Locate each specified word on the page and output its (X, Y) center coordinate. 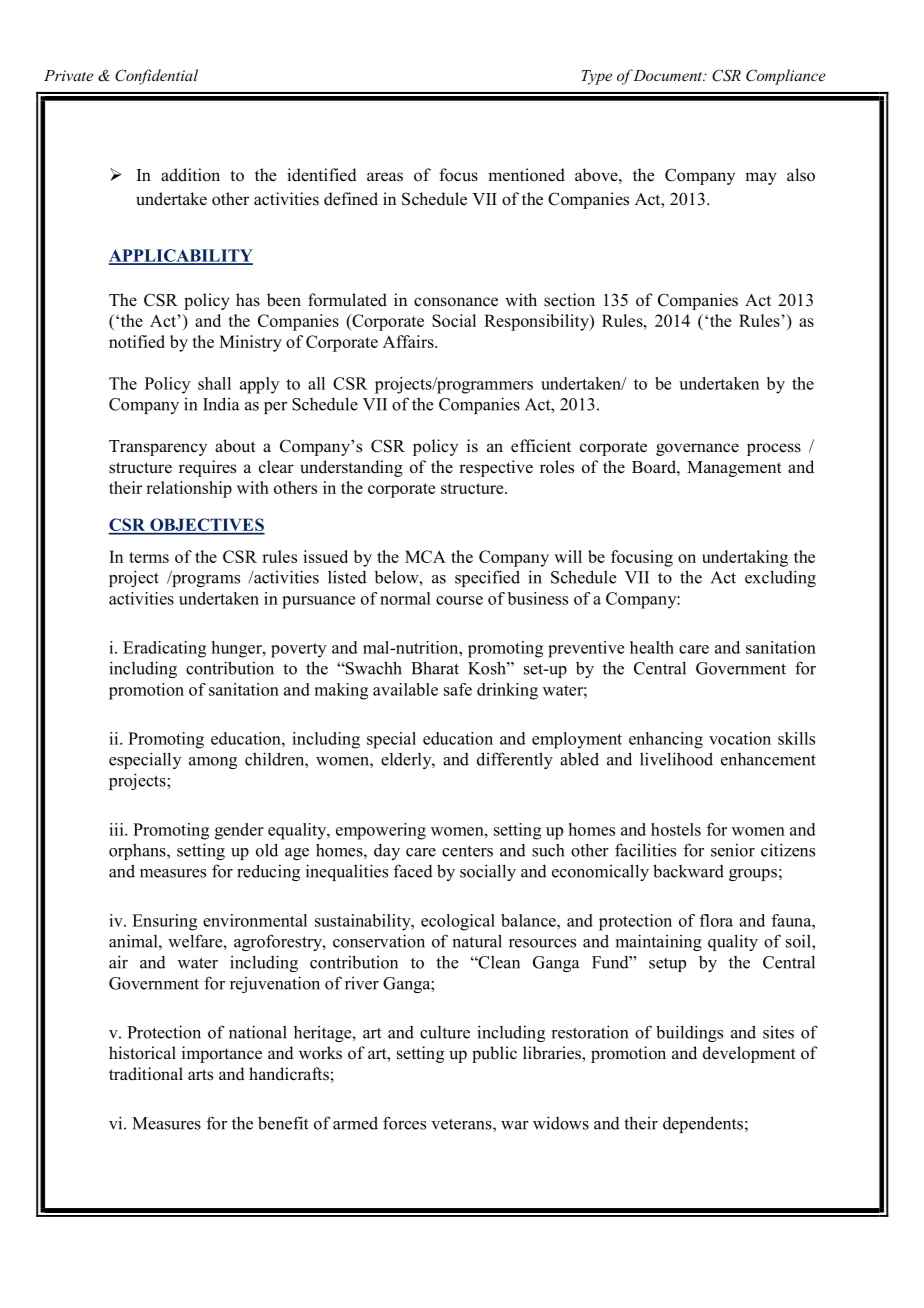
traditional (146, 1074)
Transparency (158, 448)
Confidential (156, 77)
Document (668, 75)
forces (404, 1123)
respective (496, 468)
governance (697, 449)
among (213, 763)
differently (515, 760)
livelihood (676, 759)
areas (385, 177)
